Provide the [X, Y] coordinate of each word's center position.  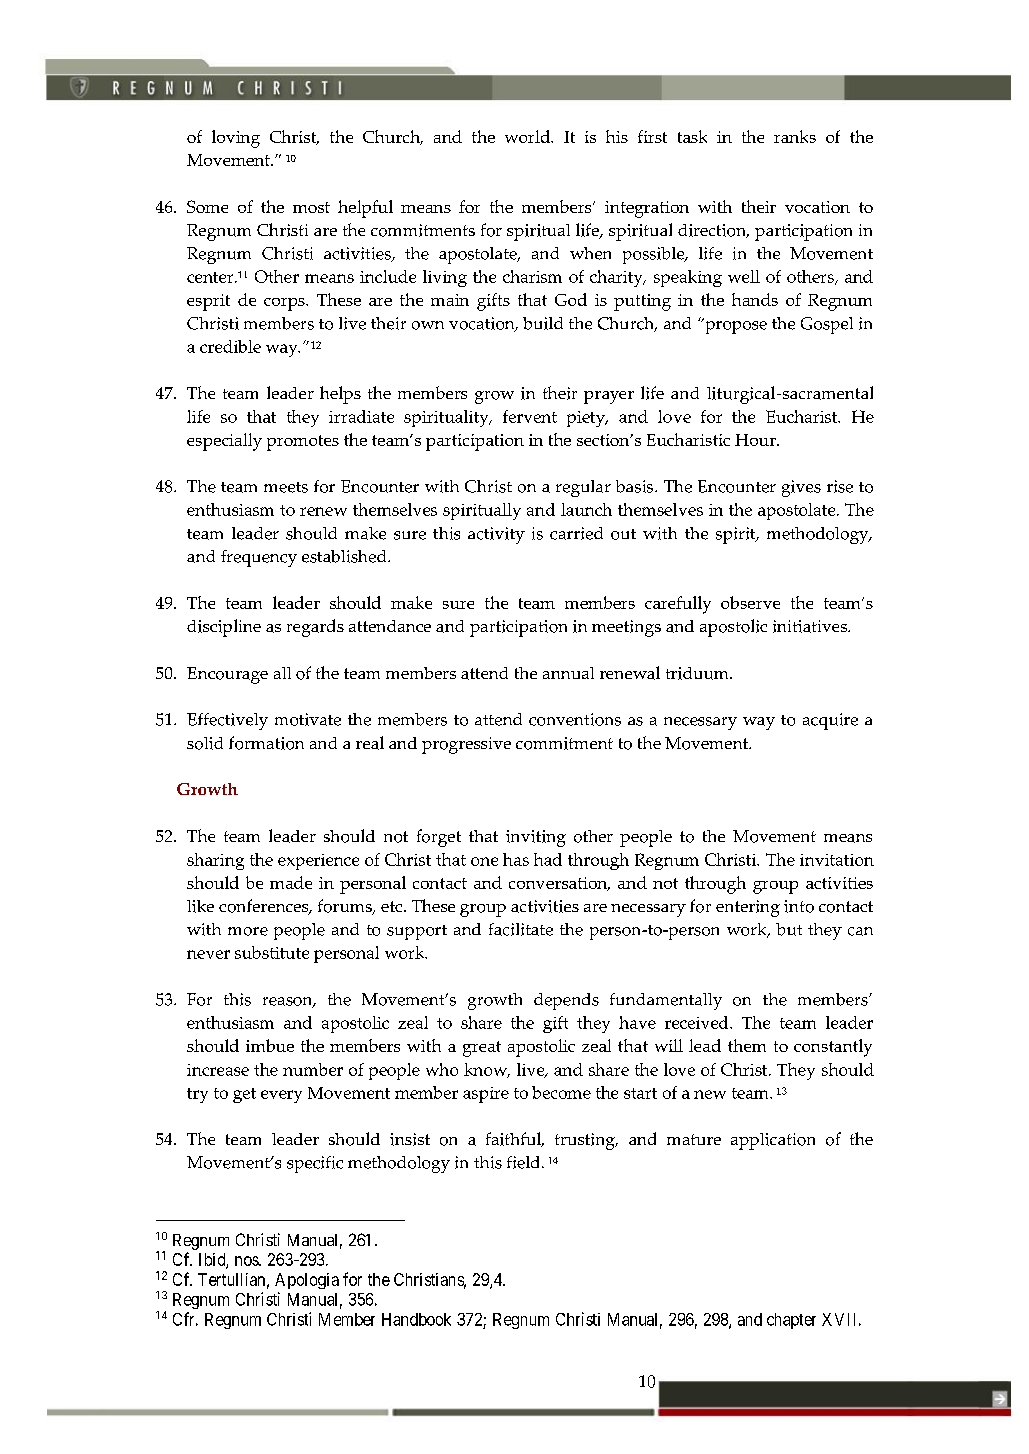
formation [266, 743]
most [311, 207]
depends [566, 1001]
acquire [830, 721]
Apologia [307, 1281]
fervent [530, 416]
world [529, 136]
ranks [795, 136]
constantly [833, 1048]
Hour [756, 440]
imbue [270, 1045]
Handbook [416, 1319]
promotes [303, 443]
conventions [575, 719]
